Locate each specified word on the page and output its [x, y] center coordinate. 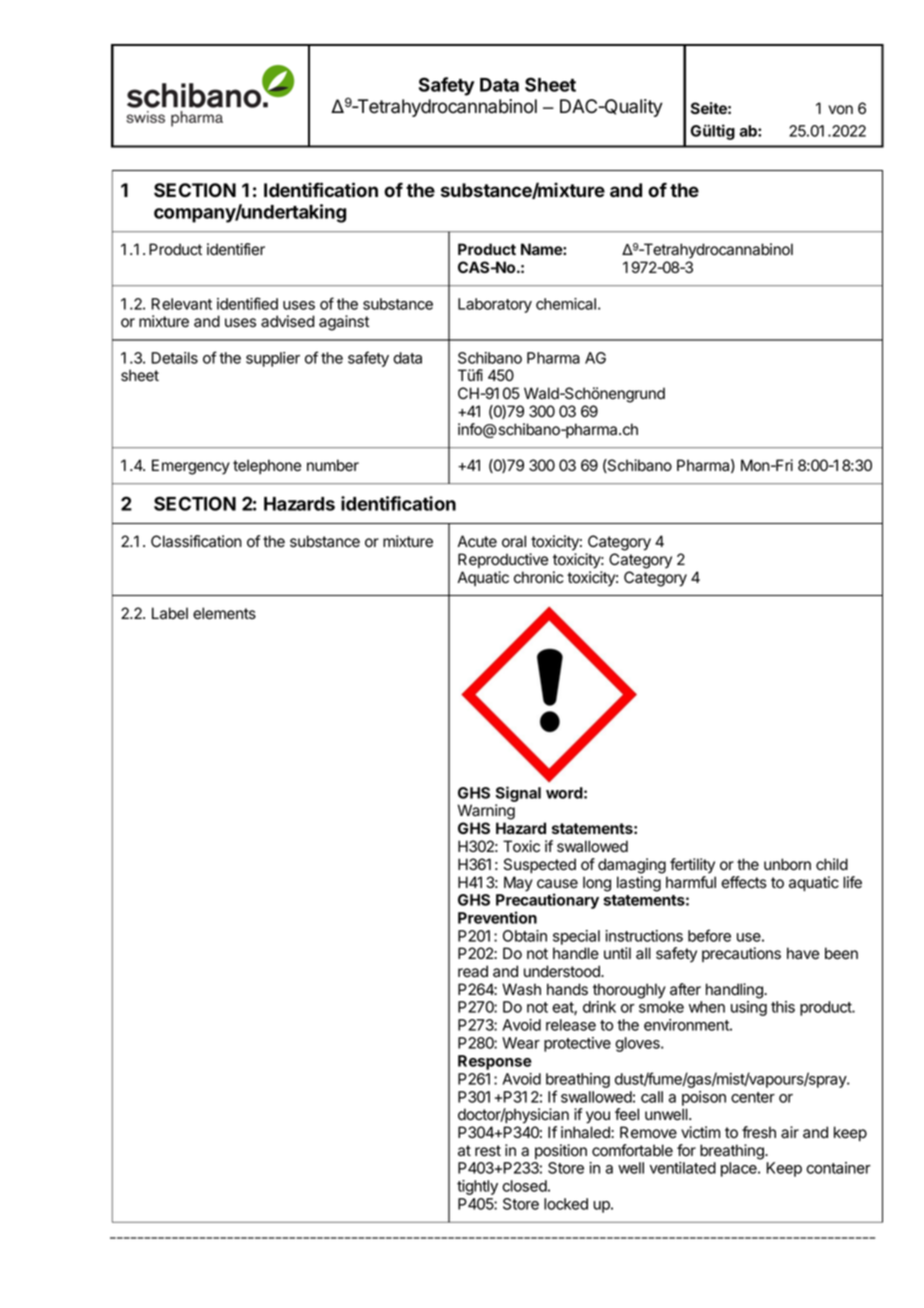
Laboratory [495, 305]
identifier [236, 249]
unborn [787, 864]
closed [524, 1186]
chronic [539, 577]
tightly [477, 1187]
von [841, 110]
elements [224, 613]
